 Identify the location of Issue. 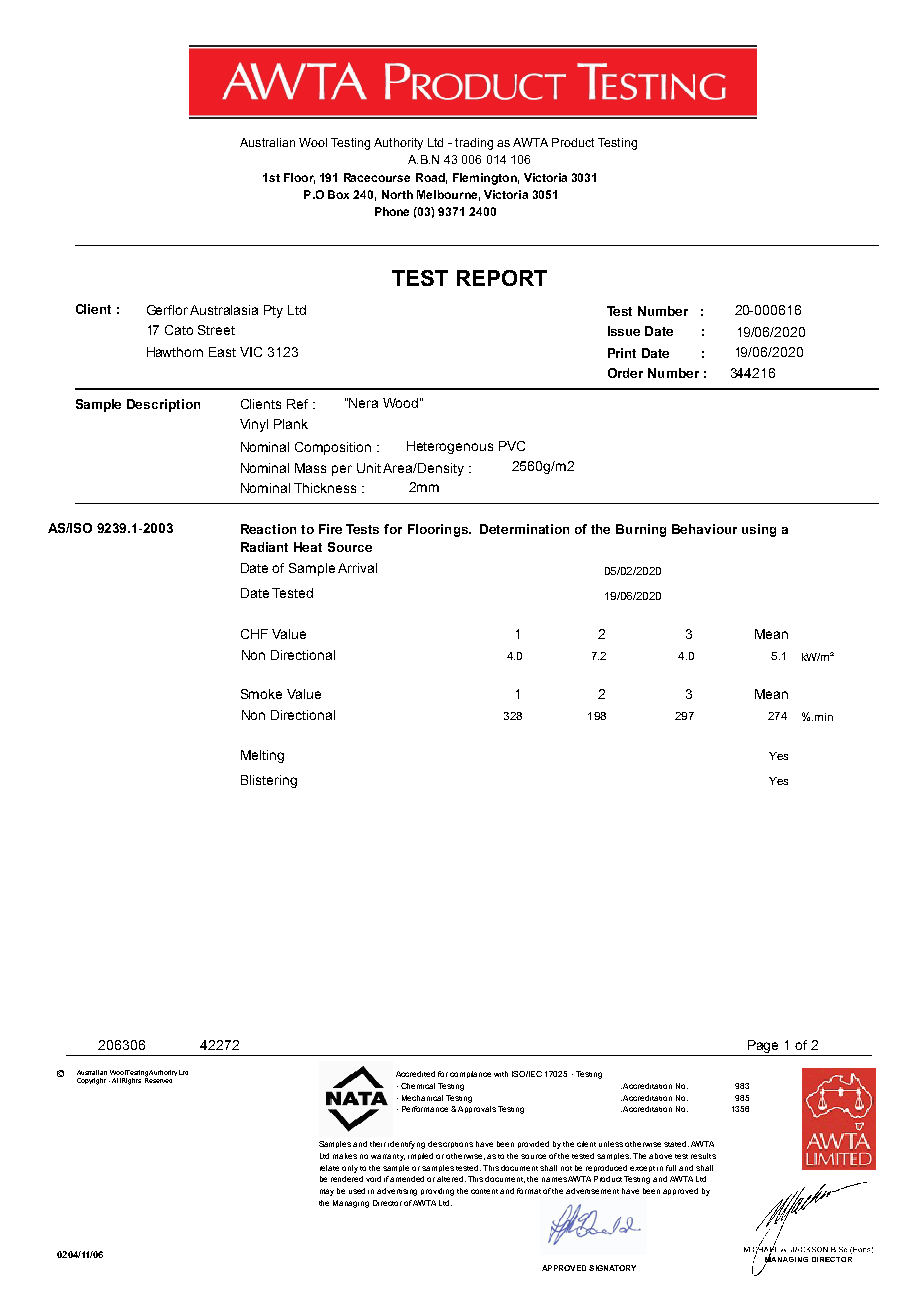
(624, 331).
